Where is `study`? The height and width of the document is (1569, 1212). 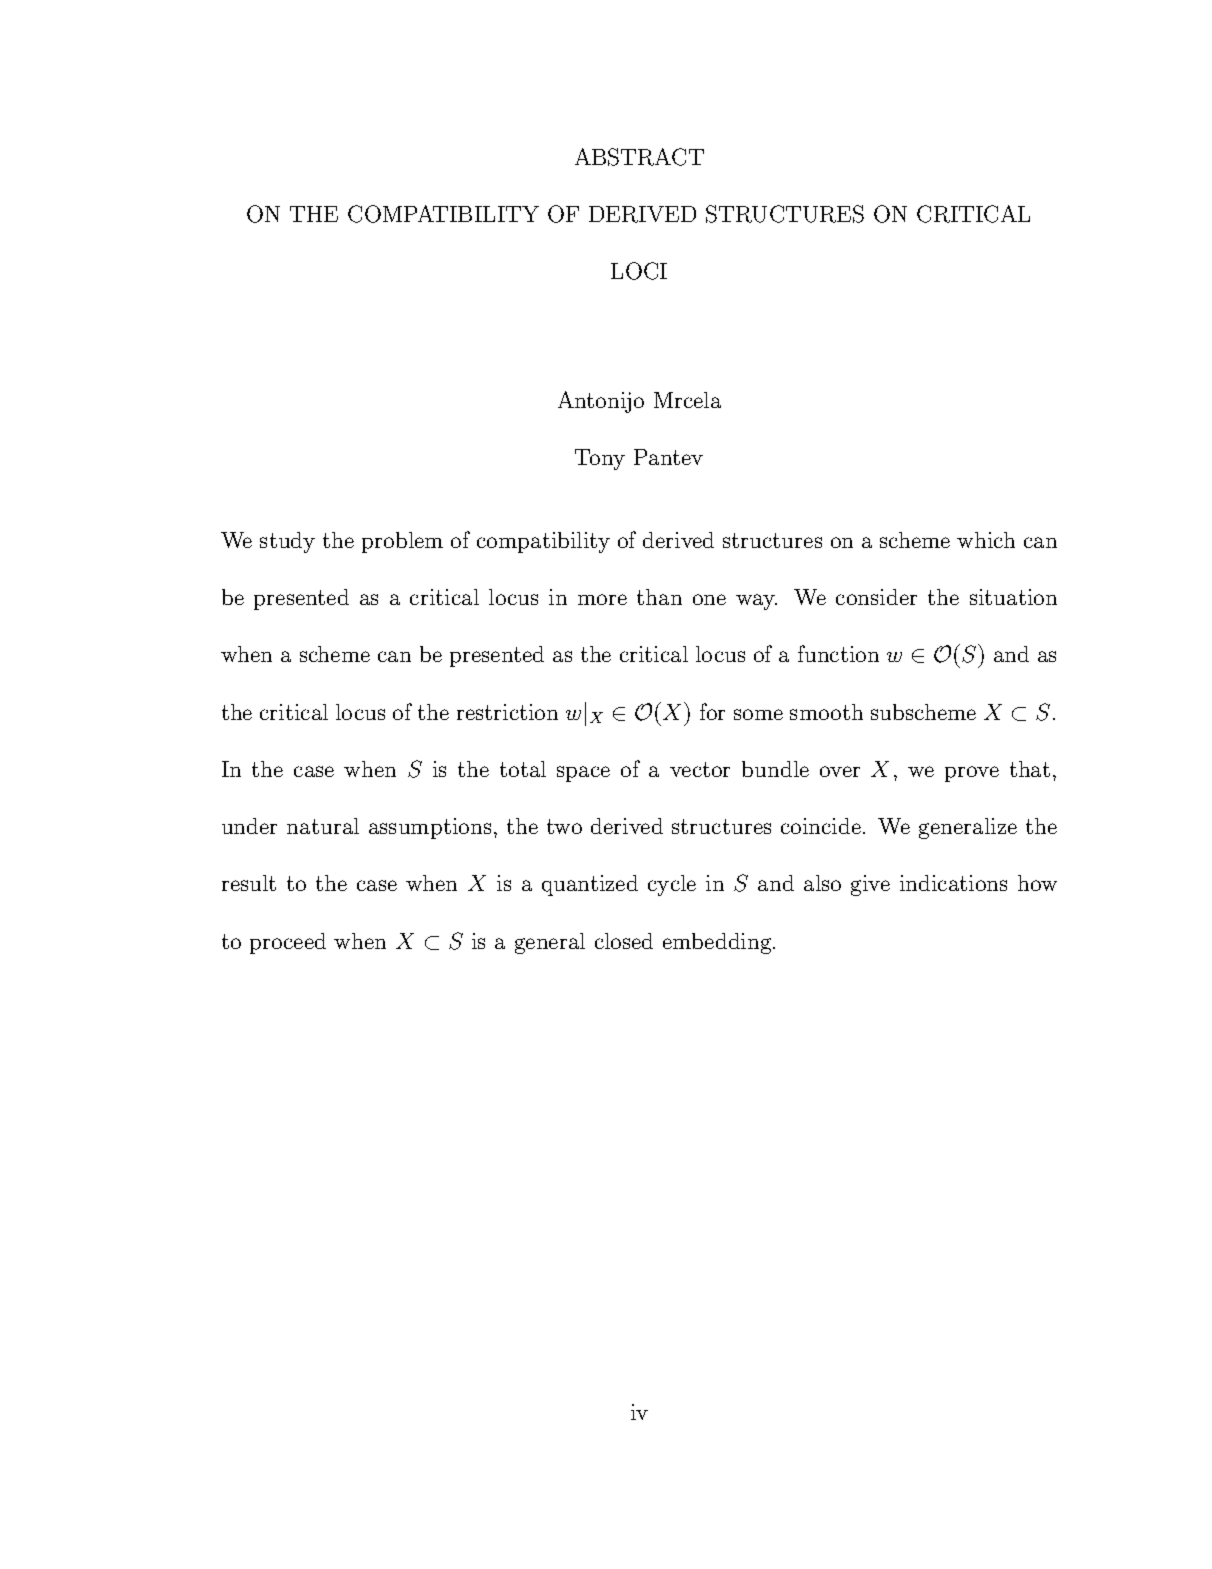 study is located at coordinates (287, 542).
